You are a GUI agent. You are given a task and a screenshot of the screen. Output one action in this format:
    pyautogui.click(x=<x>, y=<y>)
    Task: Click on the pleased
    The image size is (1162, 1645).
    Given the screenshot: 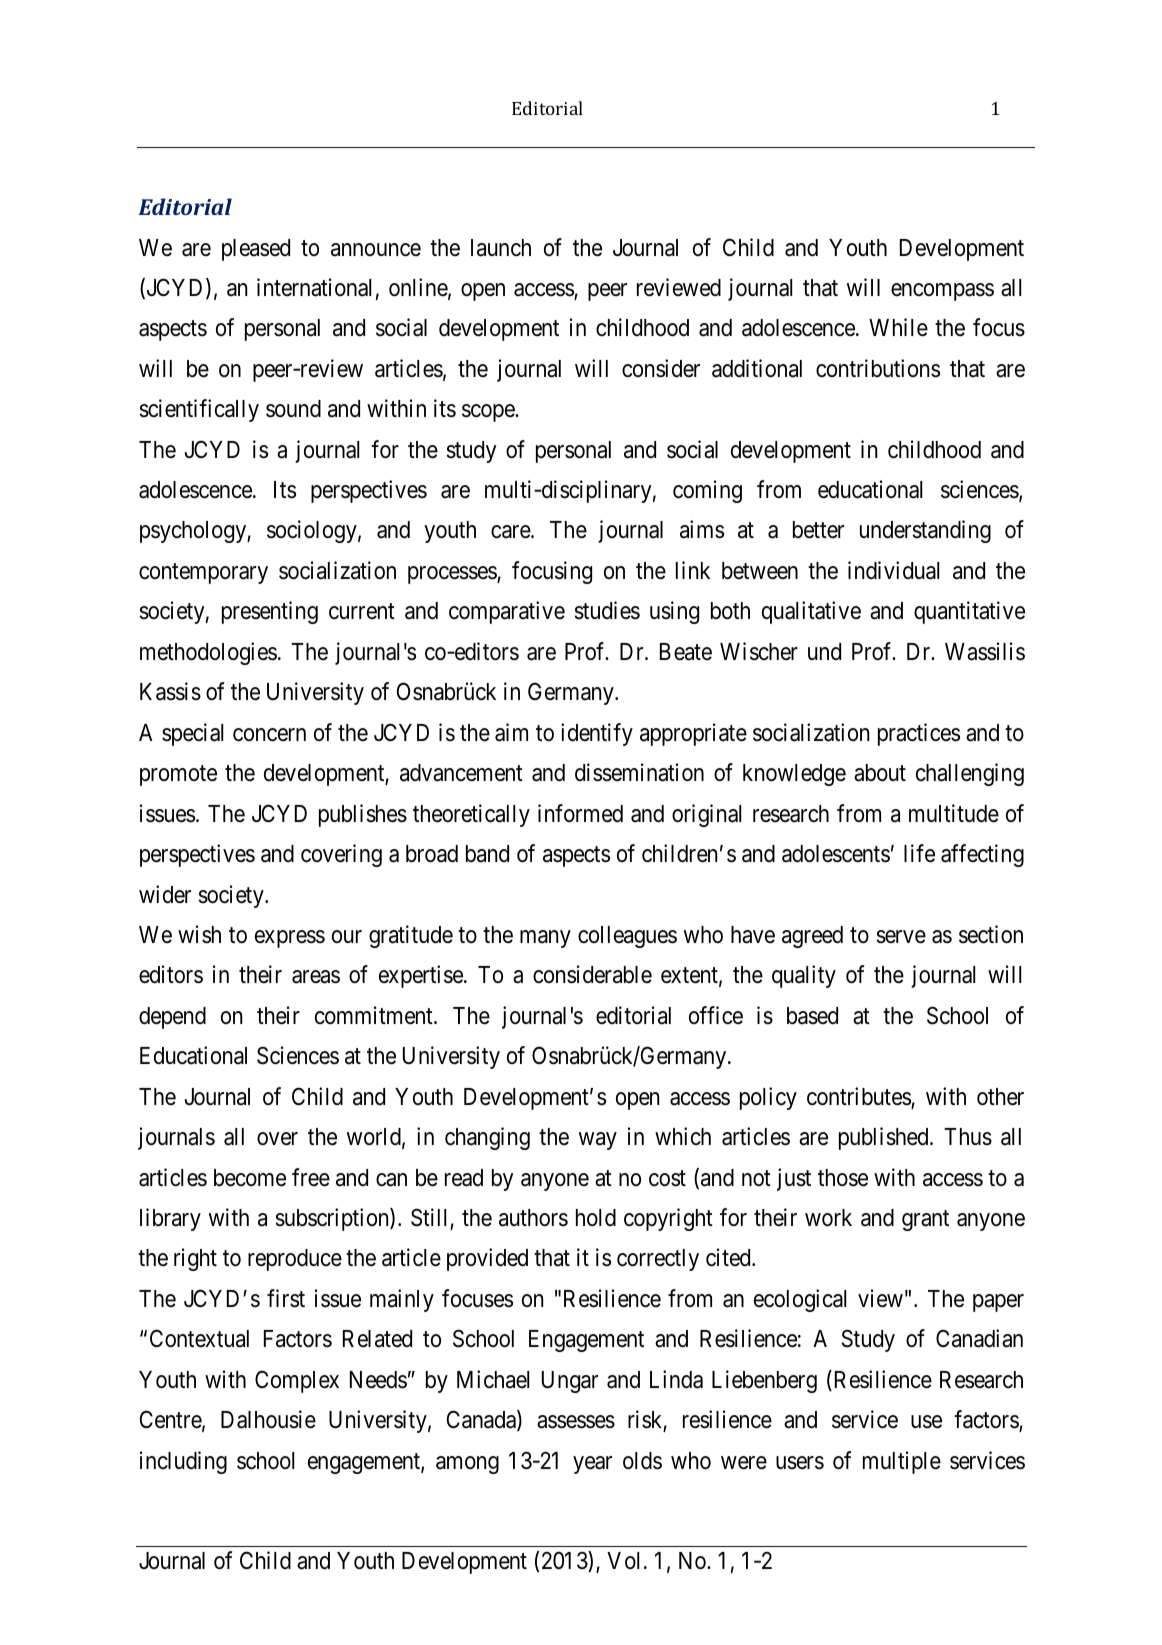 What is the action you would take?
    pyautogui.click(x=256, y=250)
